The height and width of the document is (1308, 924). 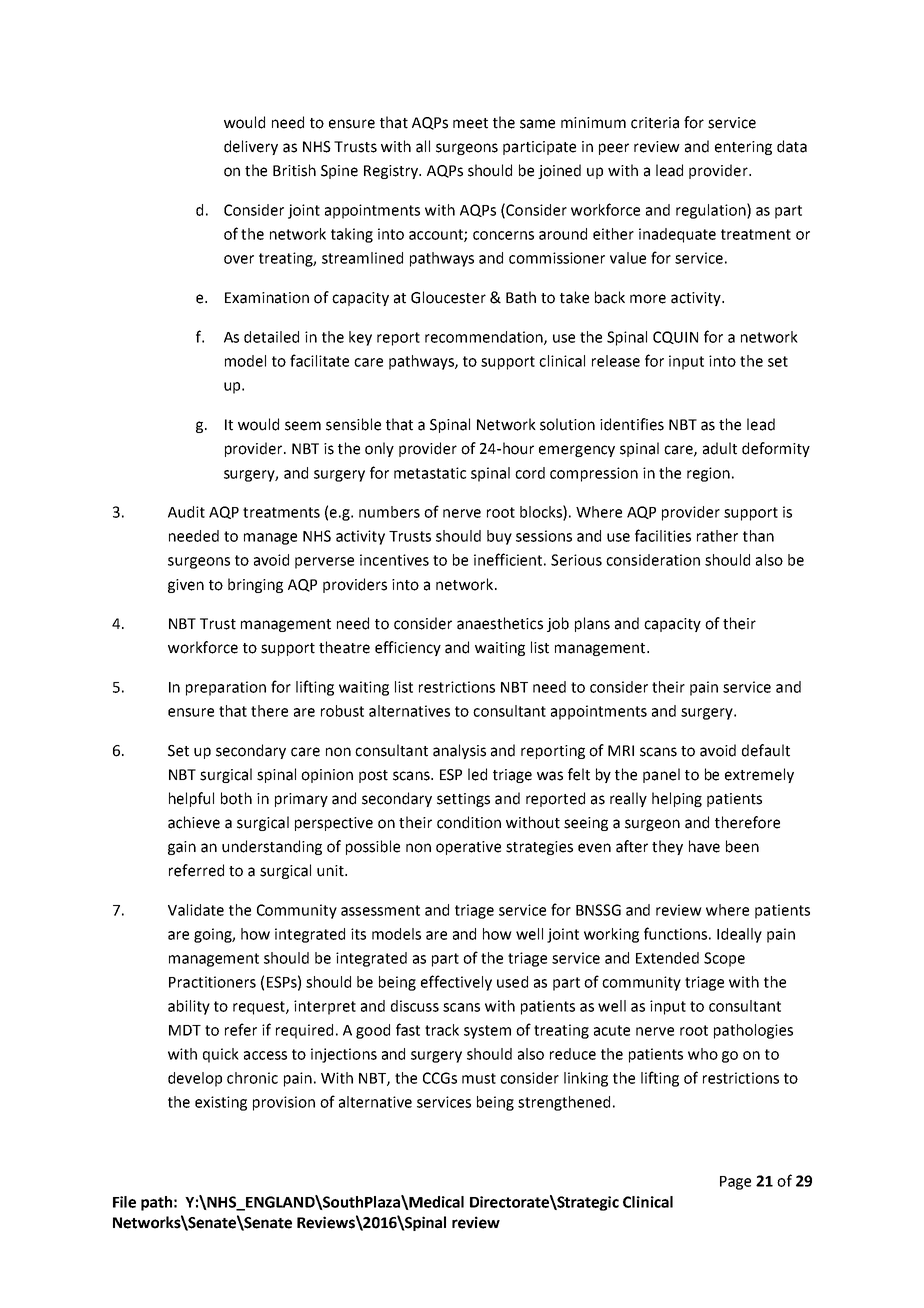 What do you see at coordinates (303, 426) in the document?
I see `seem` at bounding box center [303, 426].
